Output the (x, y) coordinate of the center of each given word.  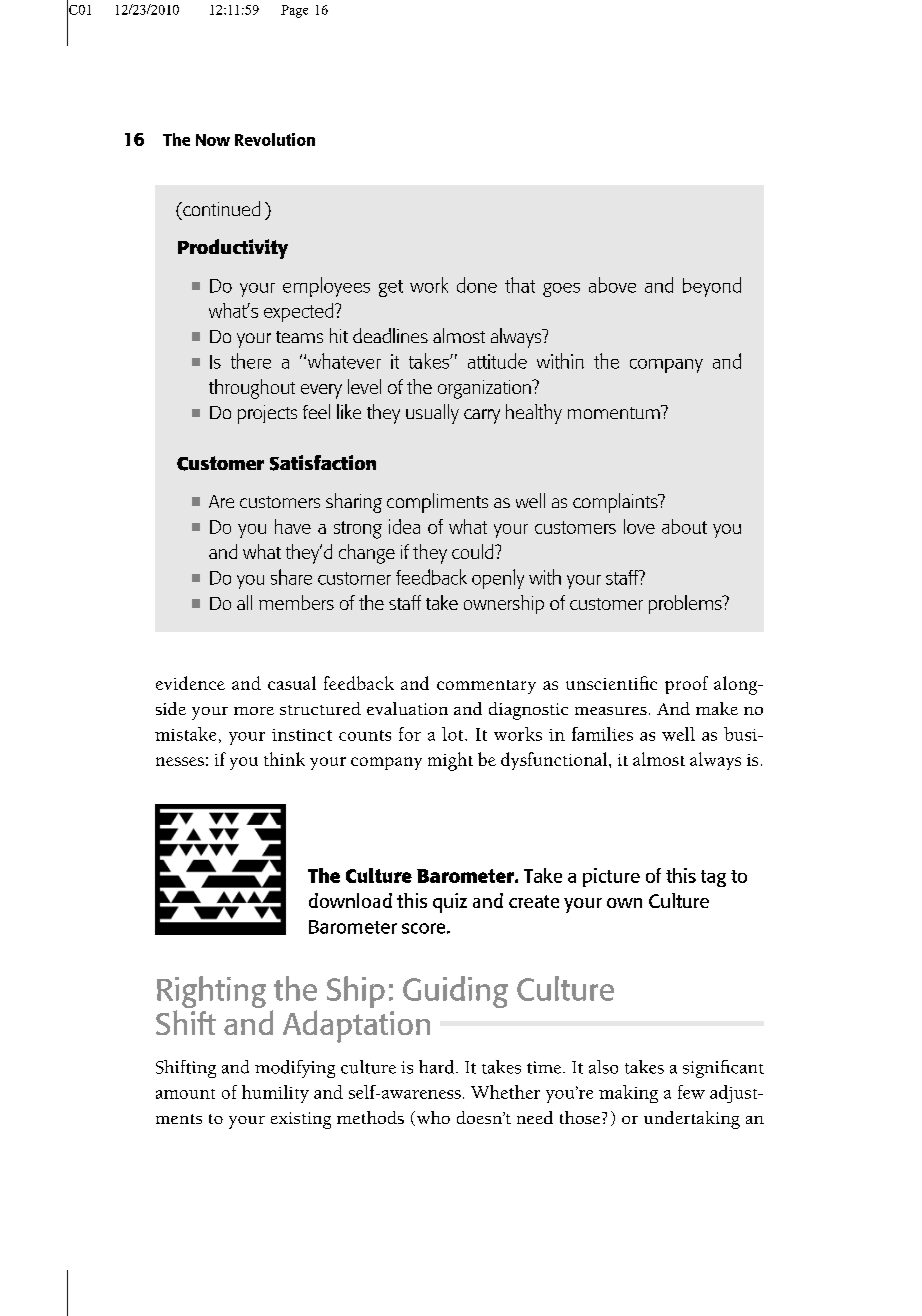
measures (611, 711)
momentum (615, 412)
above (612, 285)
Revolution (275, 139)
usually (432, 414)
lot (454, 734)
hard (438, 1067)
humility (275, 1094)
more (254, 711)
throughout (252, 389)
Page (294, 11)
